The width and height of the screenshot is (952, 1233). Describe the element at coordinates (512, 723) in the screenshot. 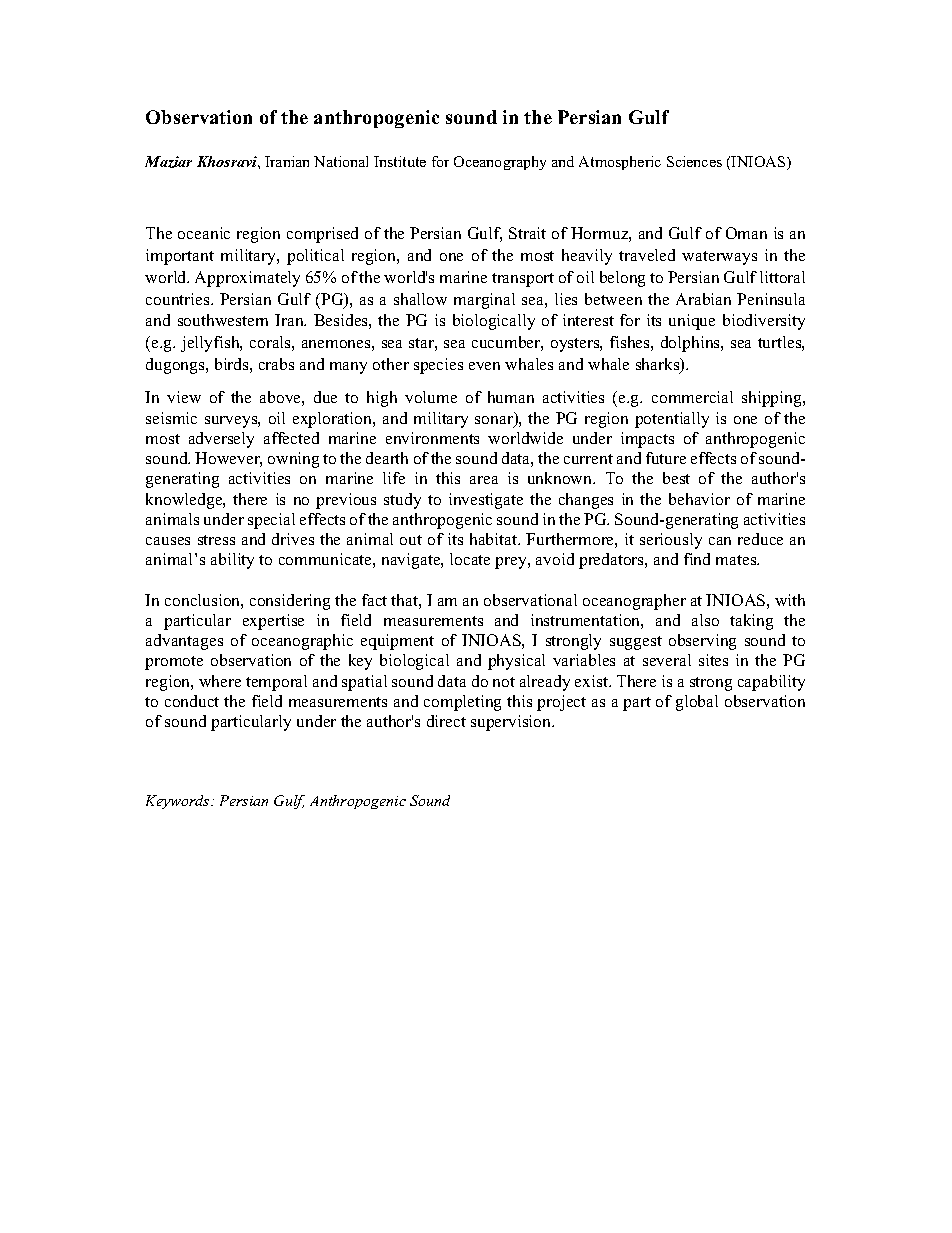

I see `supervision` at that location.
